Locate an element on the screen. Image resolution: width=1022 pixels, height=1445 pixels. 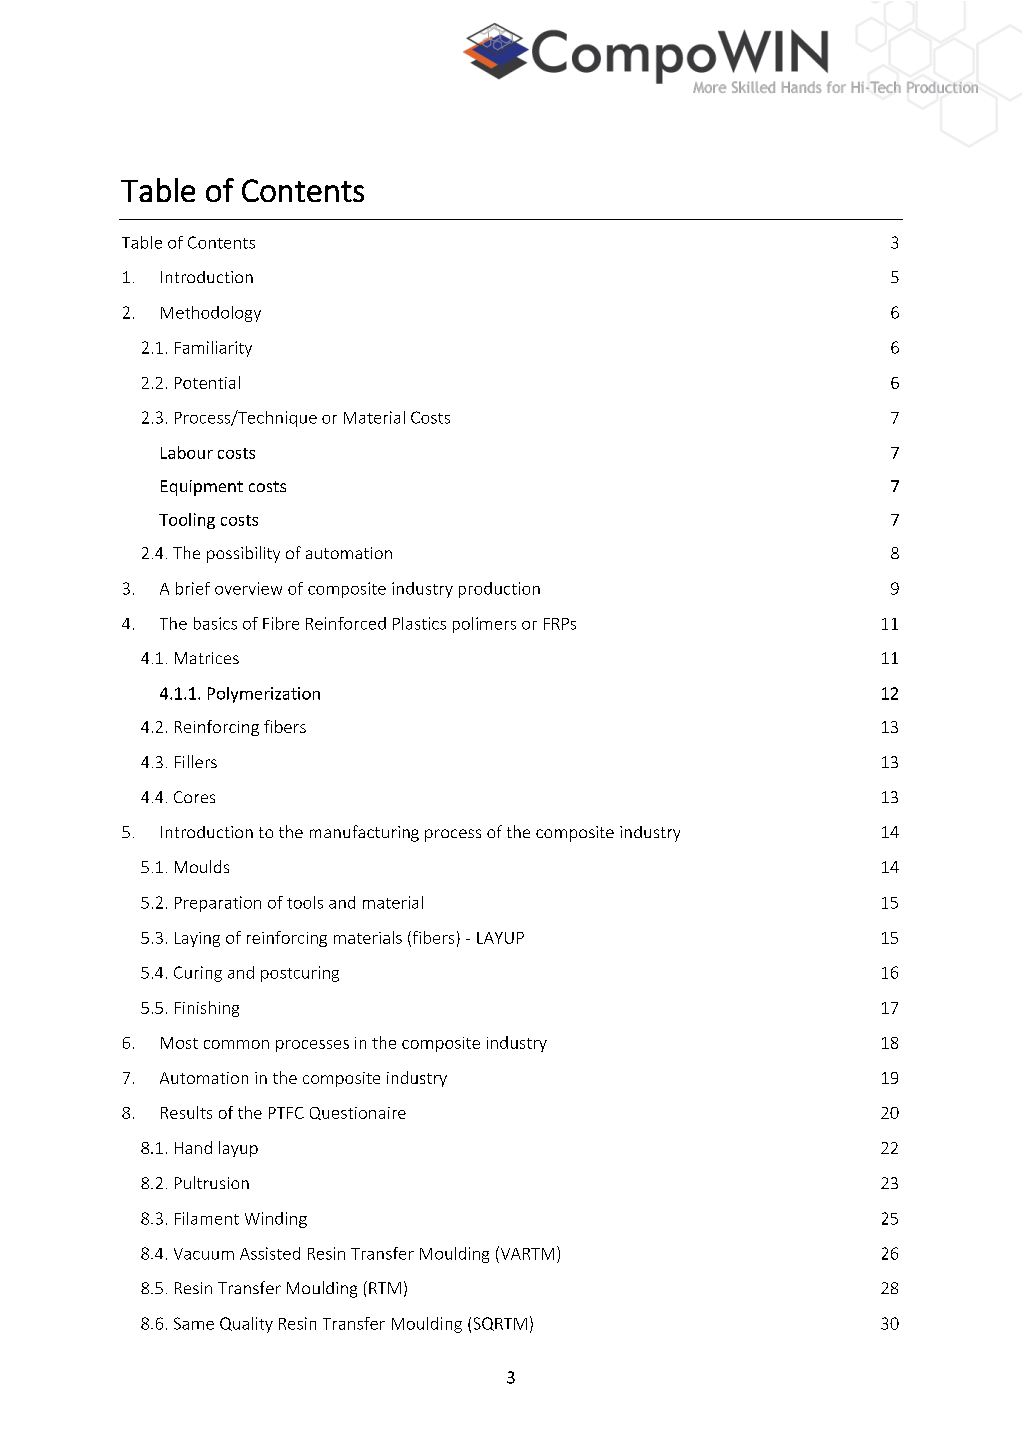
Assisted is located at coordinates (270, 1253).
